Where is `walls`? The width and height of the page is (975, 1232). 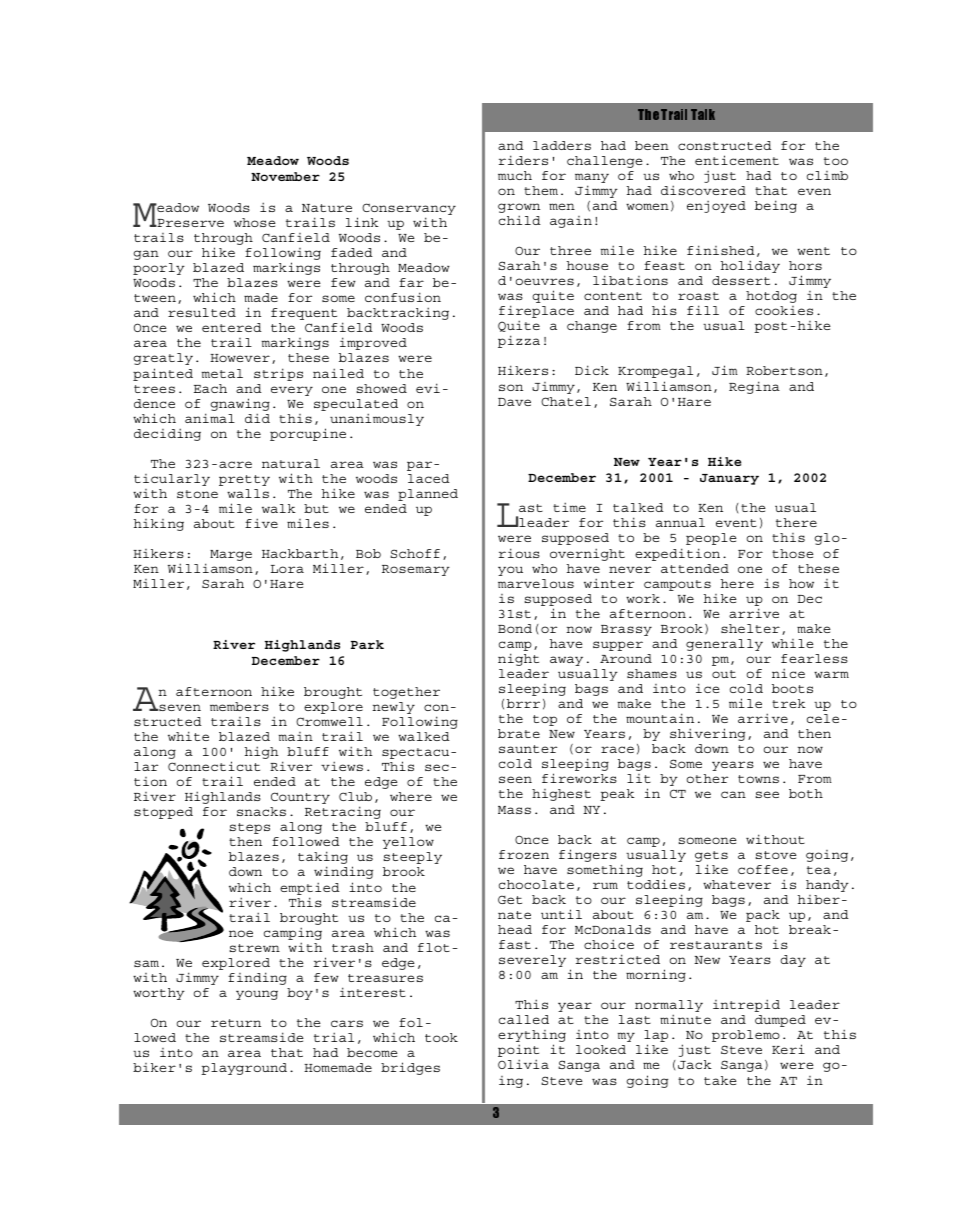 walls is located at coordinates (248, 493).
